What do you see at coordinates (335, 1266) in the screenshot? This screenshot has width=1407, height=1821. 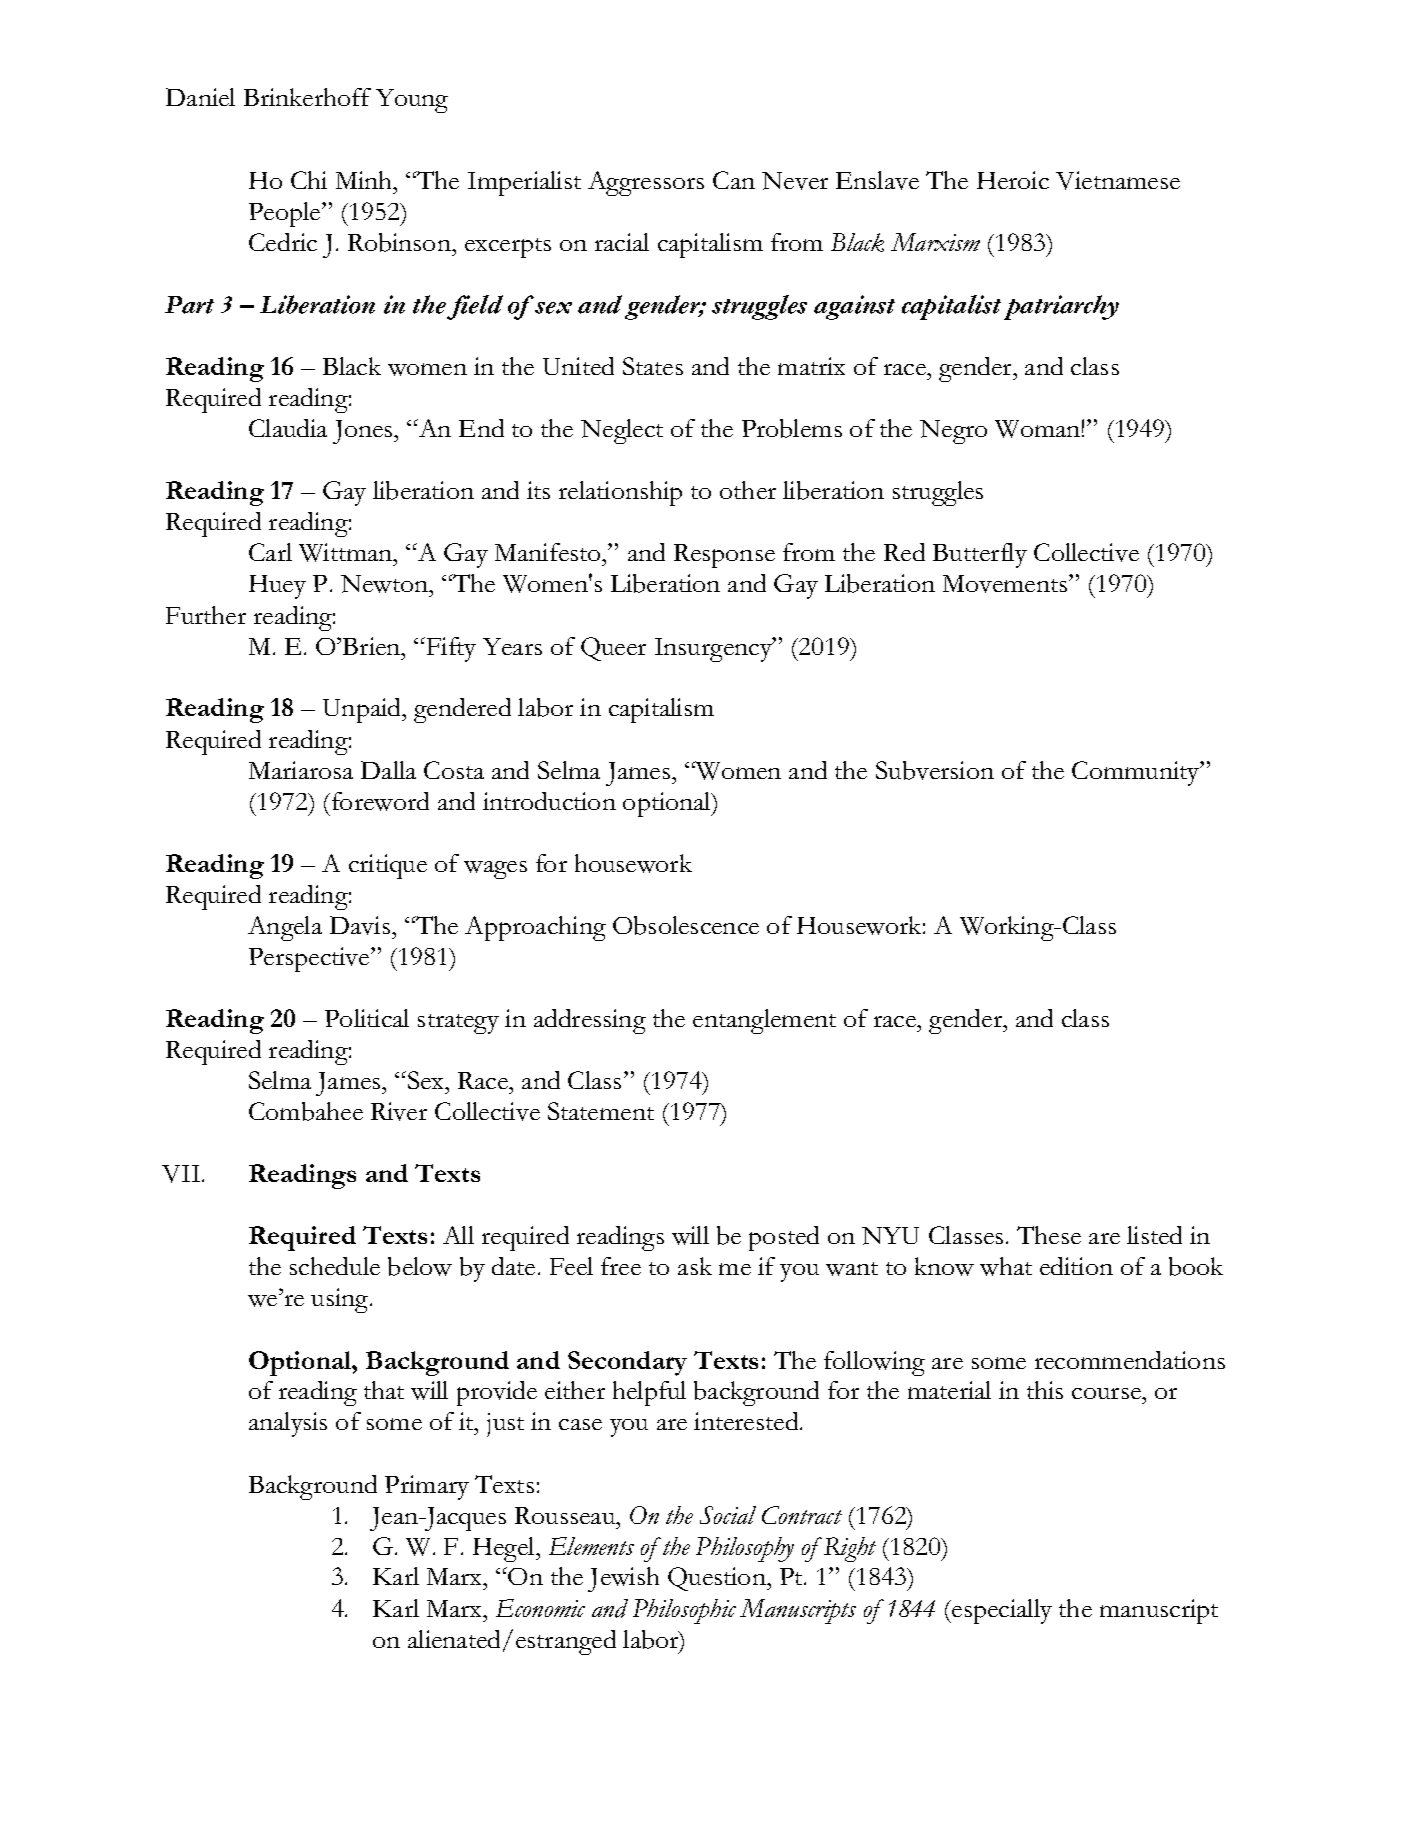 I see `schedule` at bounding box center [335, 1266].
